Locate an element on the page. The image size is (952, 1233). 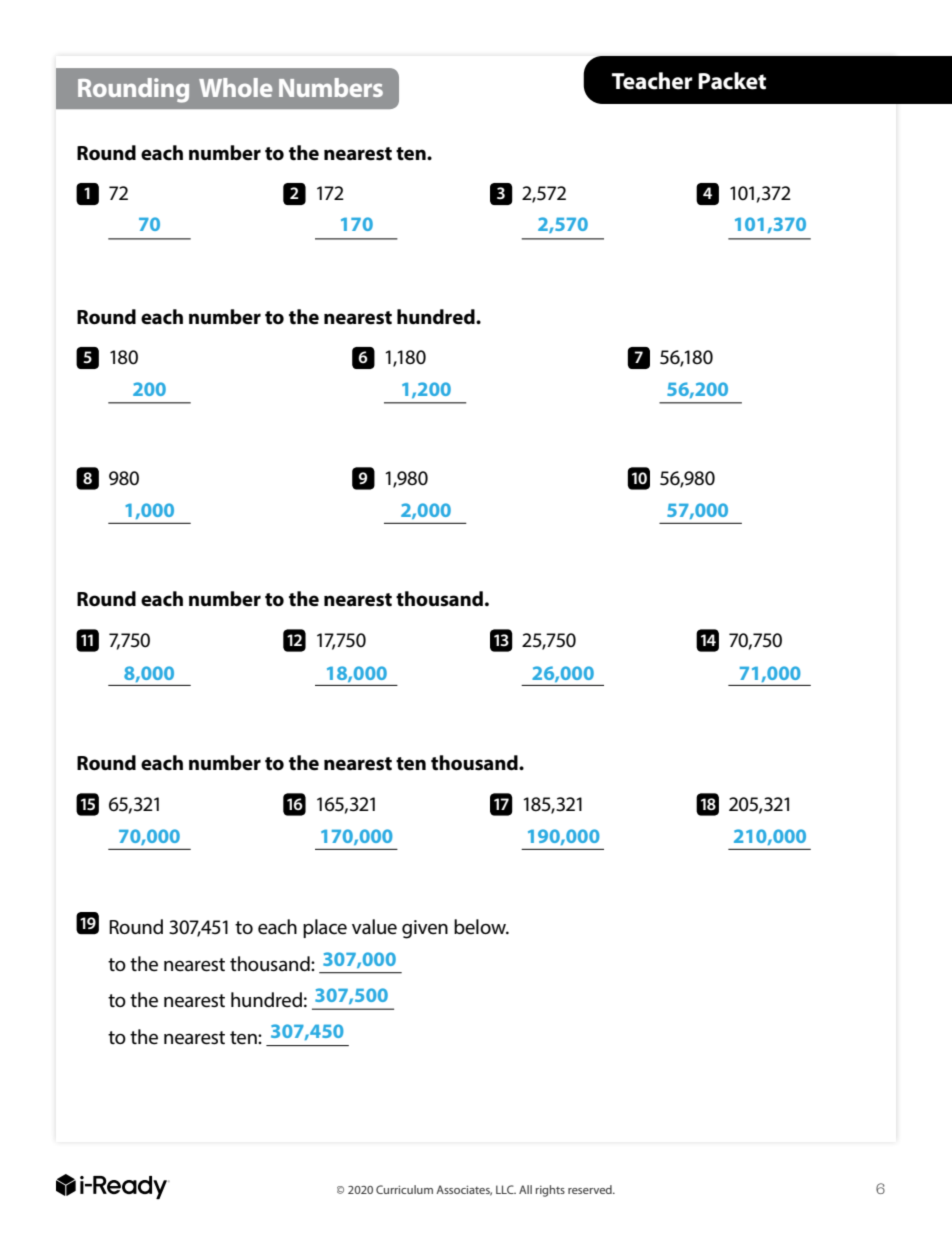
Packet is located at coordinates (732, 81).
